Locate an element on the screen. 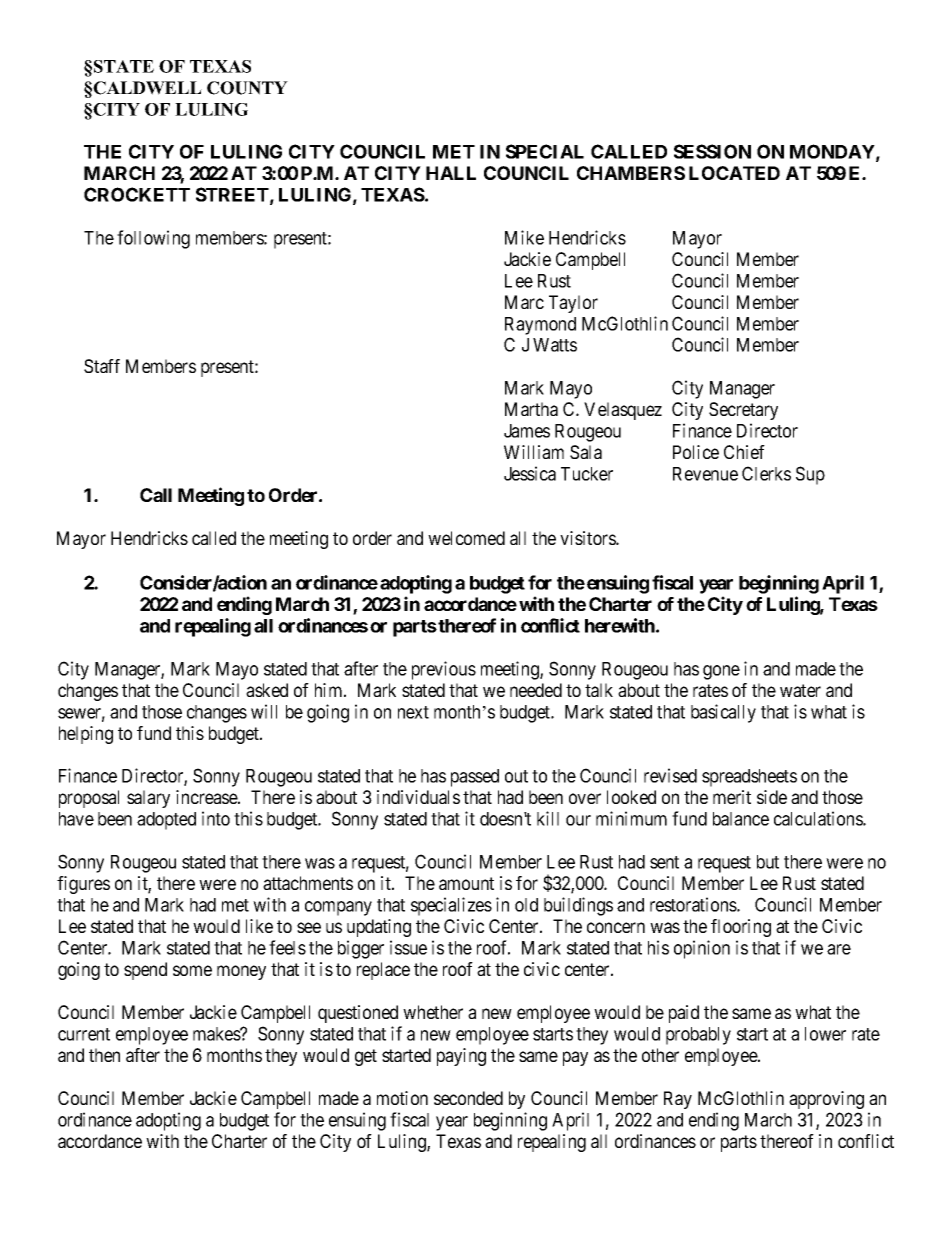 This screenshot has width=952, height=1233. James is located at coordinates (527, 431).
